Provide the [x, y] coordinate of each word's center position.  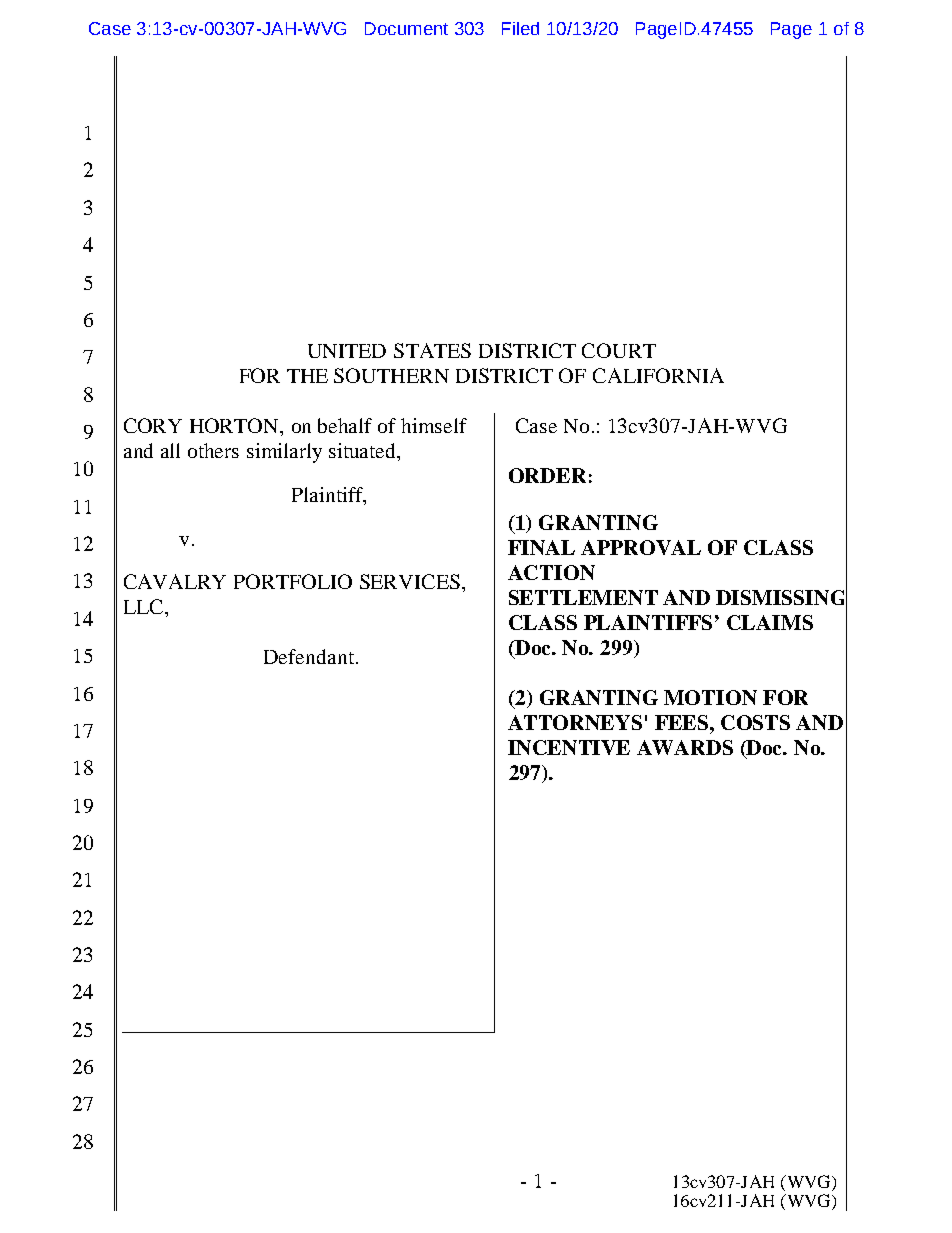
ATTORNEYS [575, 722]
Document [406, 28]
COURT [619, 350]
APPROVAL [641, 547]
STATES [432, 350]
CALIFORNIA [658, 375]
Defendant [309, 656]
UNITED [347, 351]
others [213, 450]
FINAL [541, 547]
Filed [520, 28]
